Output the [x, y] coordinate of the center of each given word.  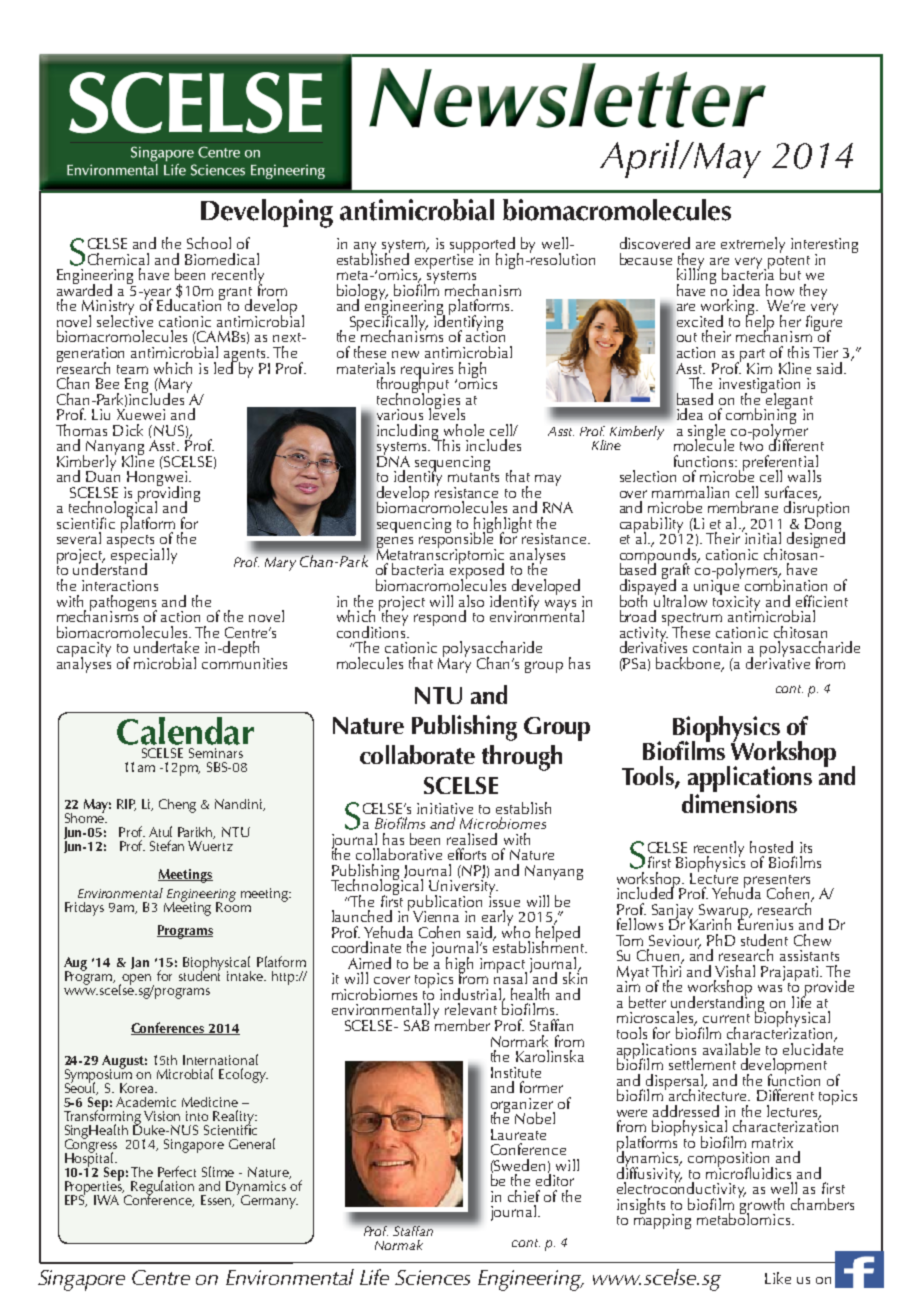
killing [696, 276]
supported [484, 246]
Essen [217, 1201]
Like [778, 1278]
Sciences [432, 1277]
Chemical [118, 259]
